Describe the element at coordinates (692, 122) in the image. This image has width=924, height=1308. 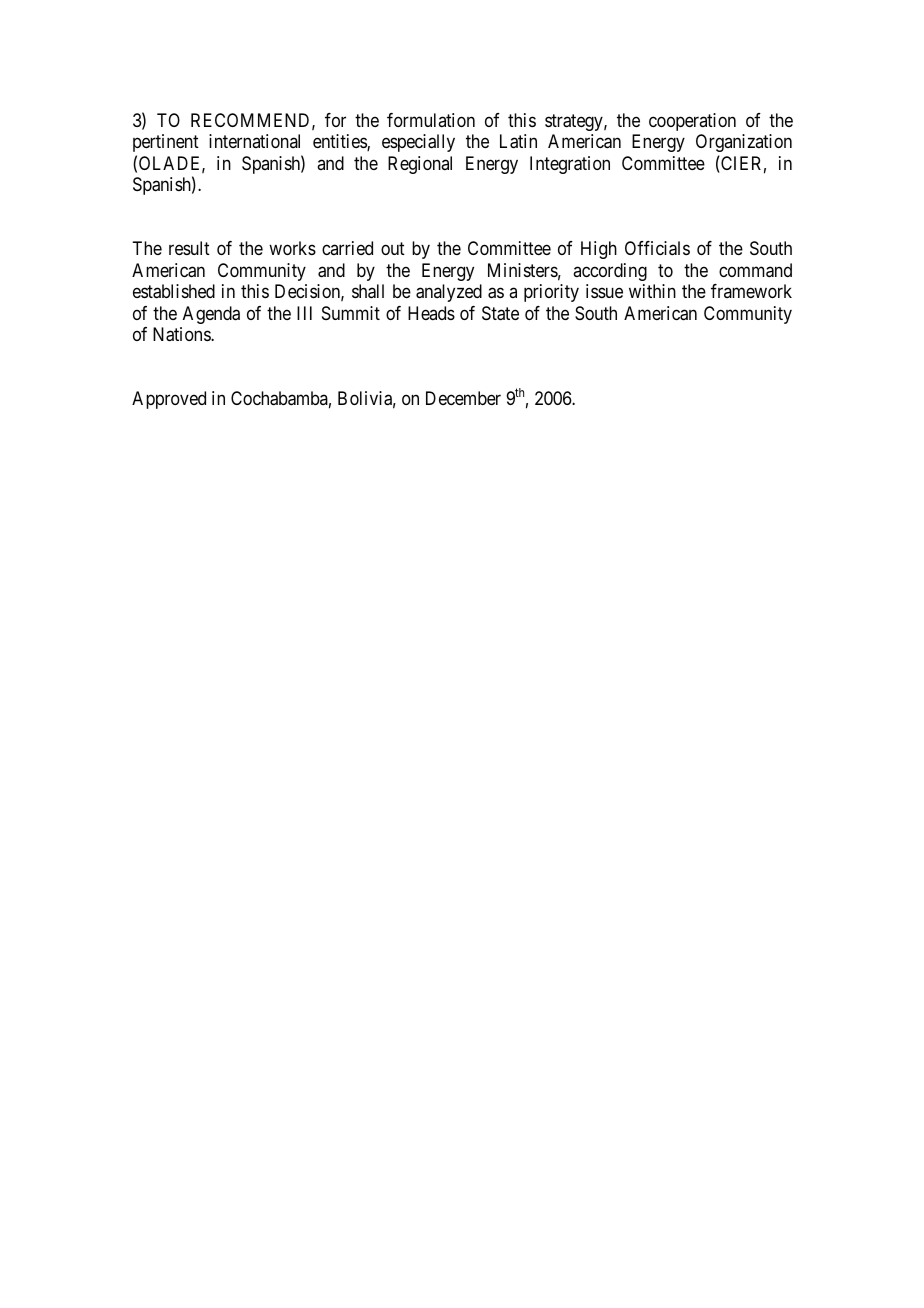
I see `cooperation` at that location.
